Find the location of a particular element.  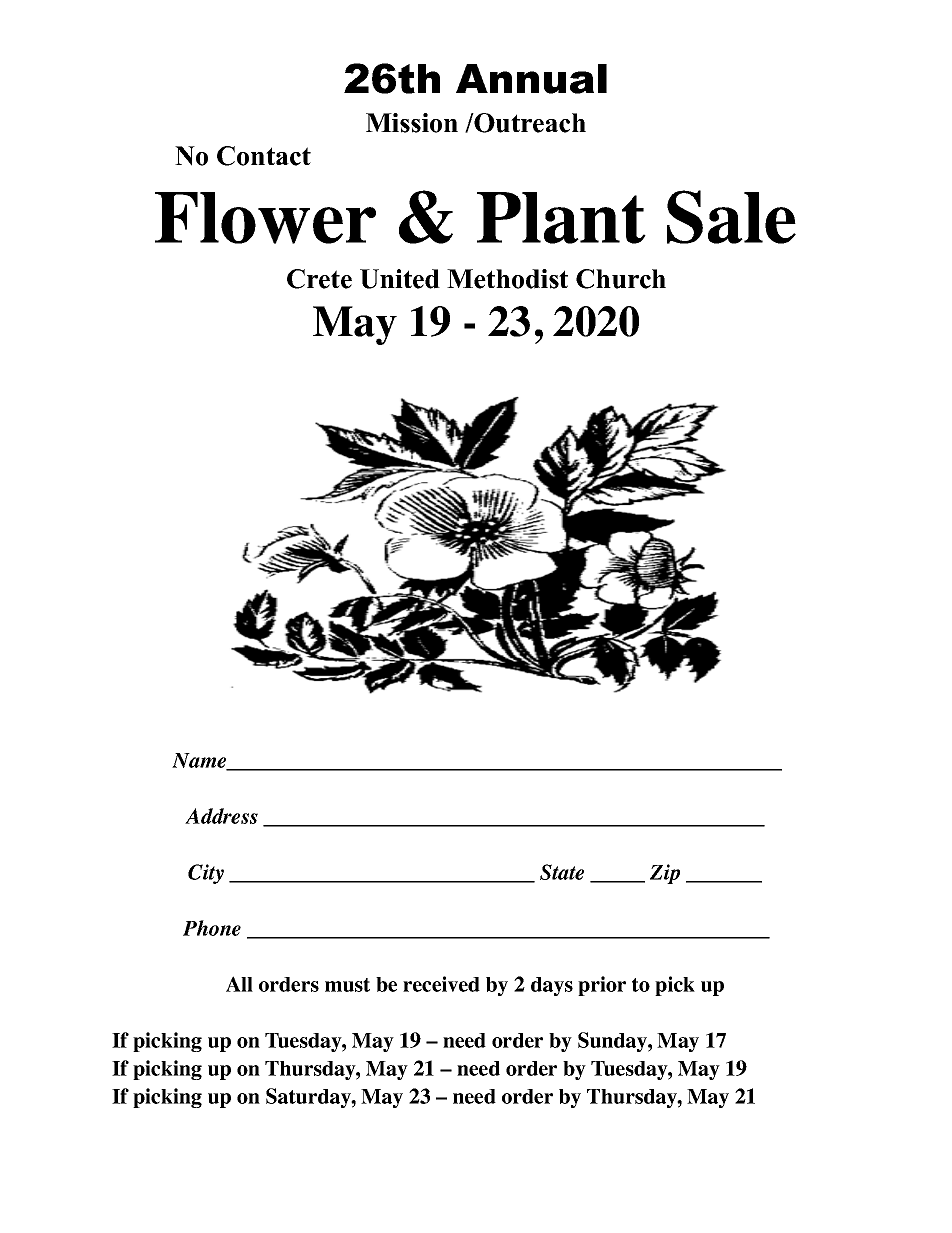

Address is located at coordinates (221, 816).
